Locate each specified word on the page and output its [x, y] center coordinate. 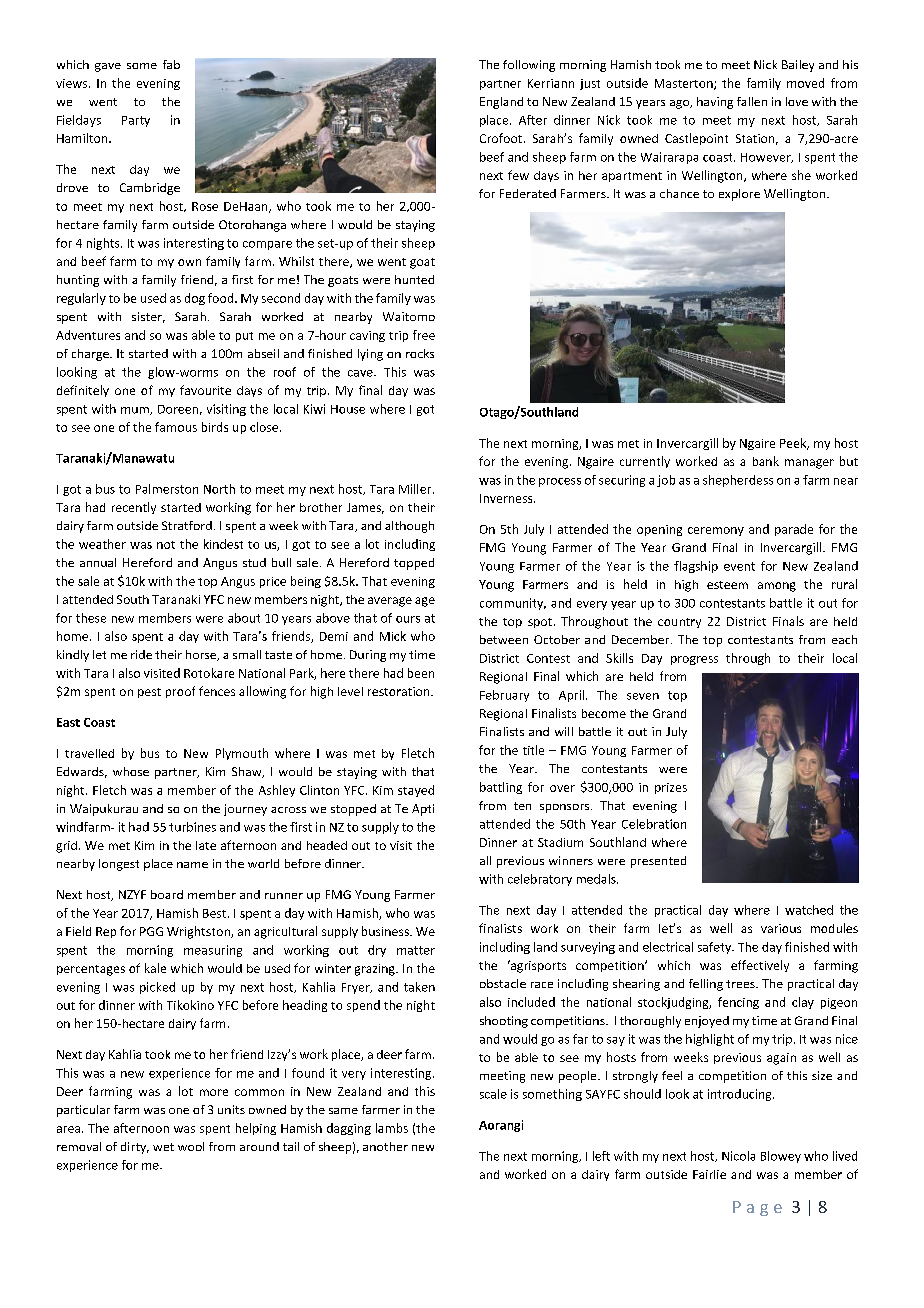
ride [141, 654]
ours [408, 619]
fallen [752, 101]
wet [163, 1147]
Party [136, 121]
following [529, 66]
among [777, 587]
